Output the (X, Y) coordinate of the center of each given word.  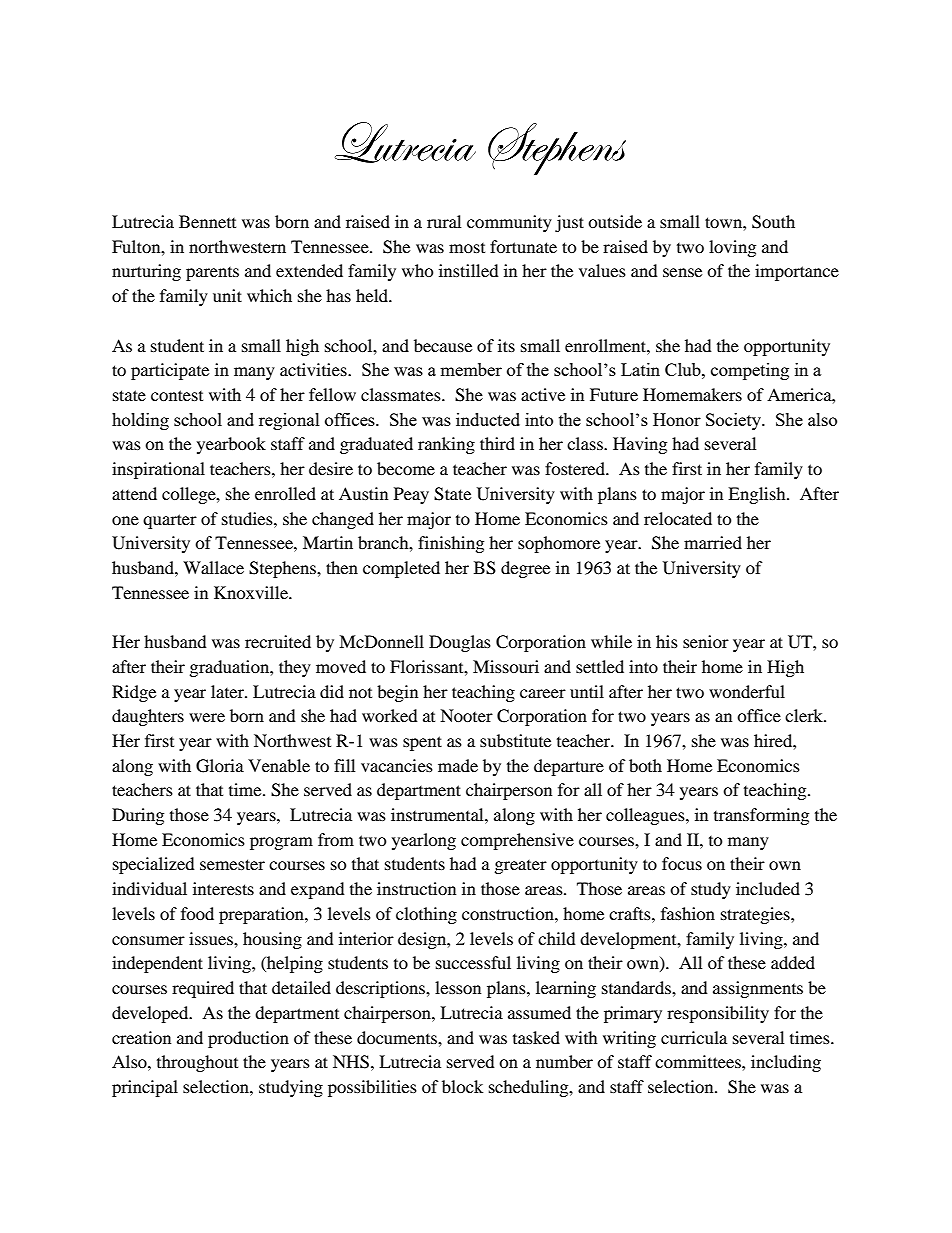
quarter (170, 521)
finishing (451, 544)
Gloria (220, 766)
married (713, 542)
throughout (197, 1063)
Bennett (207, 221)
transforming (761, 816)
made (458, 765)
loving (732, 248)
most (467, 248)
